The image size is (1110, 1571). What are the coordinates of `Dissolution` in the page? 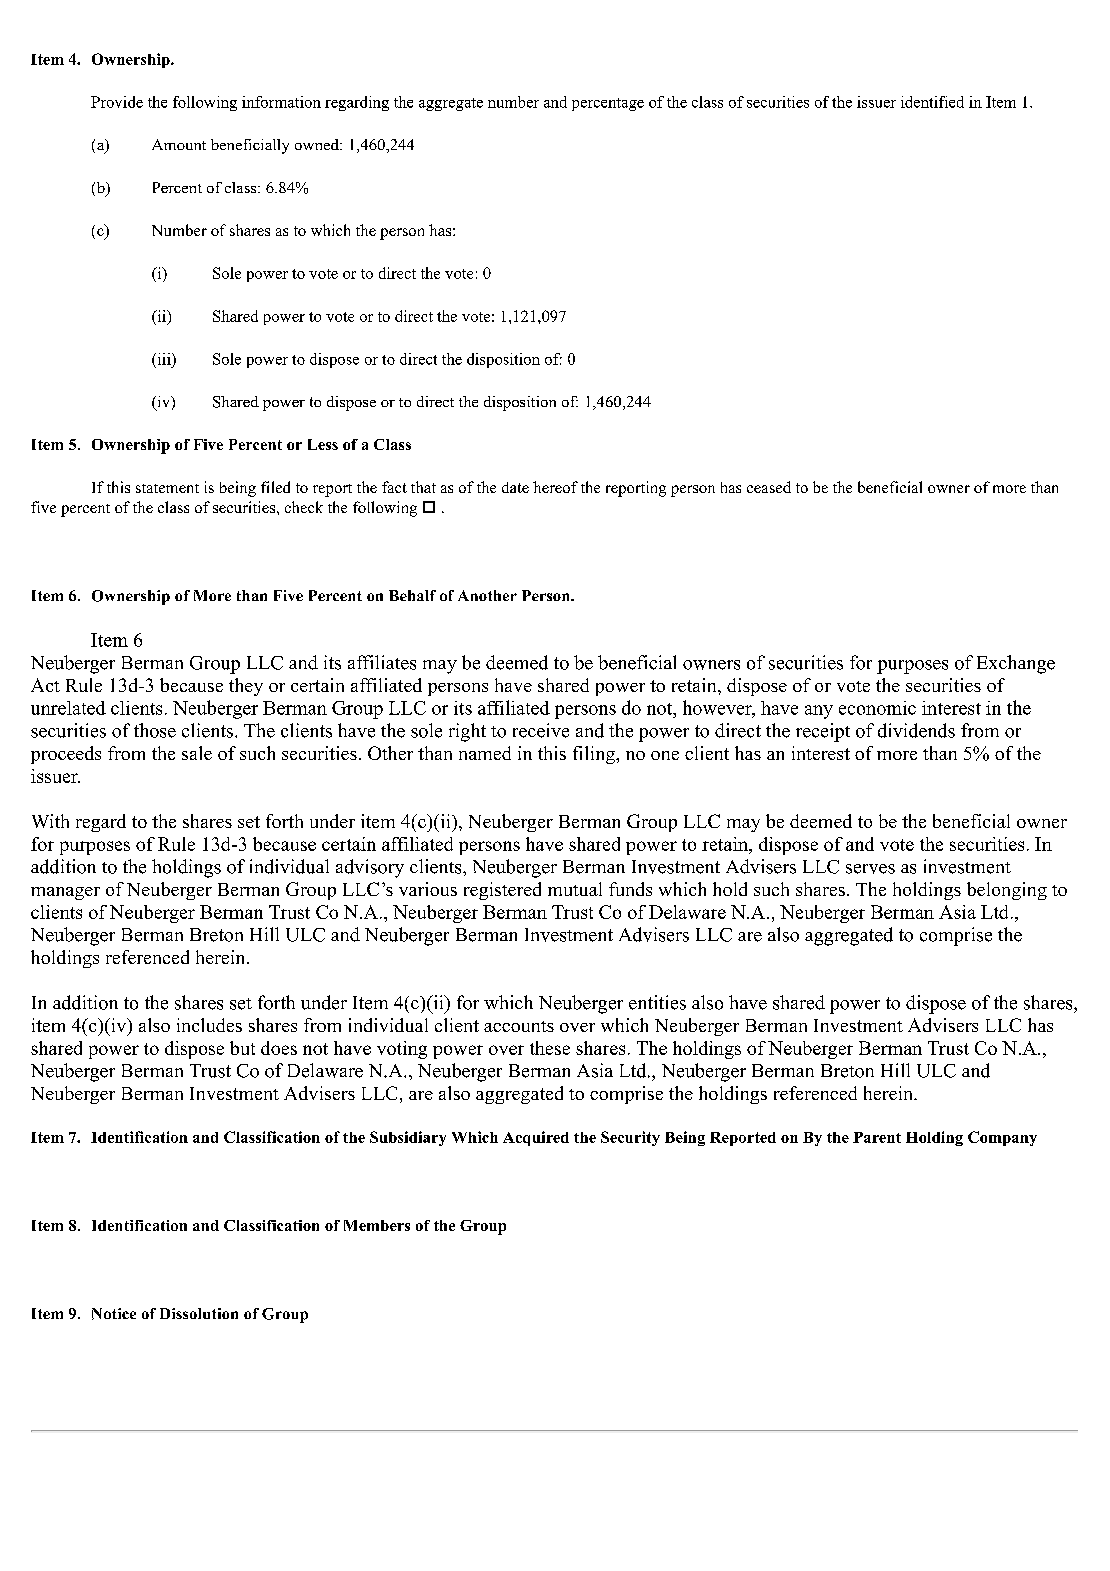 It's located at (199, 1313).
